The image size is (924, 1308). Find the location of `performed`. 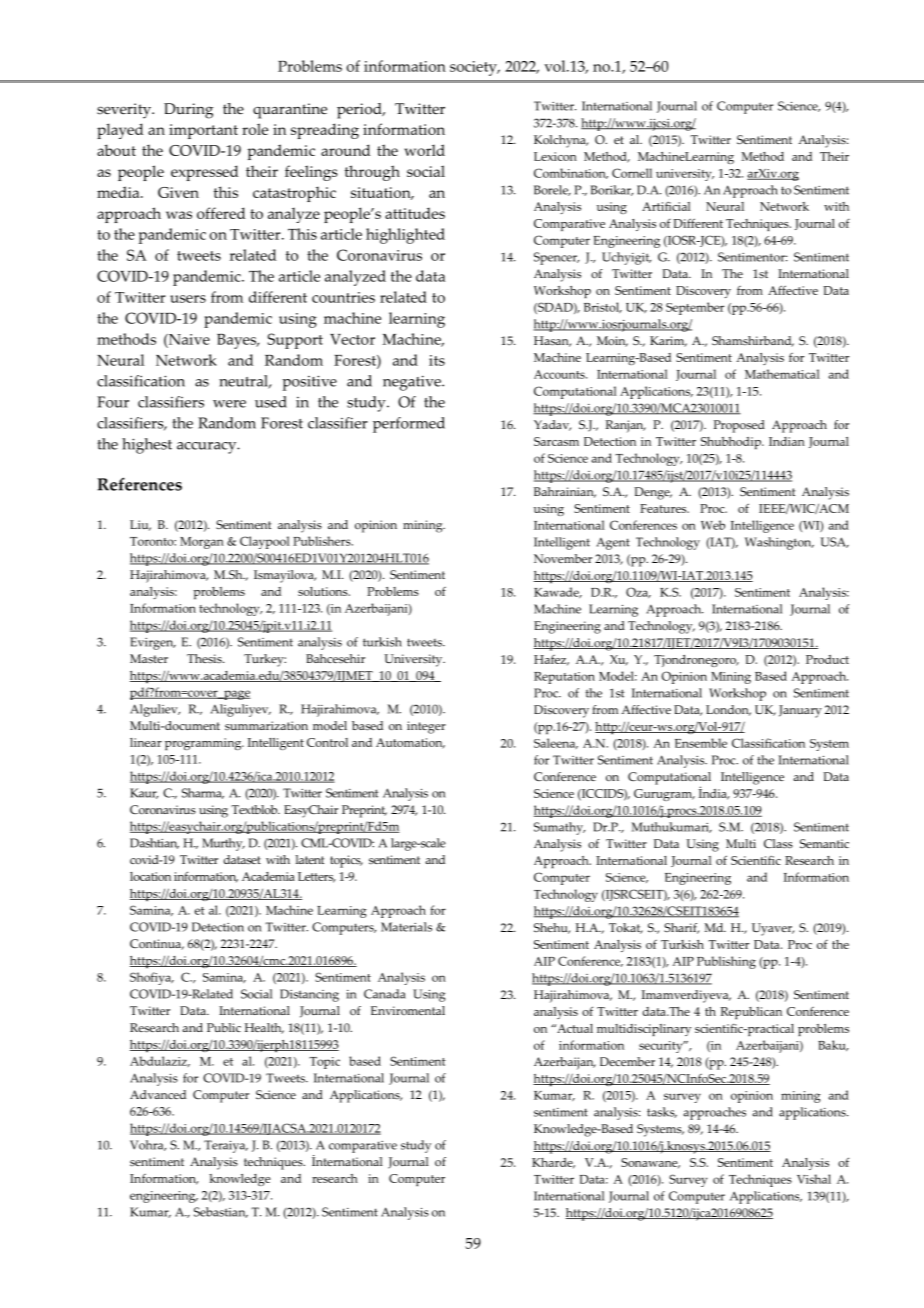

performed is located at coordinates (409, 425).
